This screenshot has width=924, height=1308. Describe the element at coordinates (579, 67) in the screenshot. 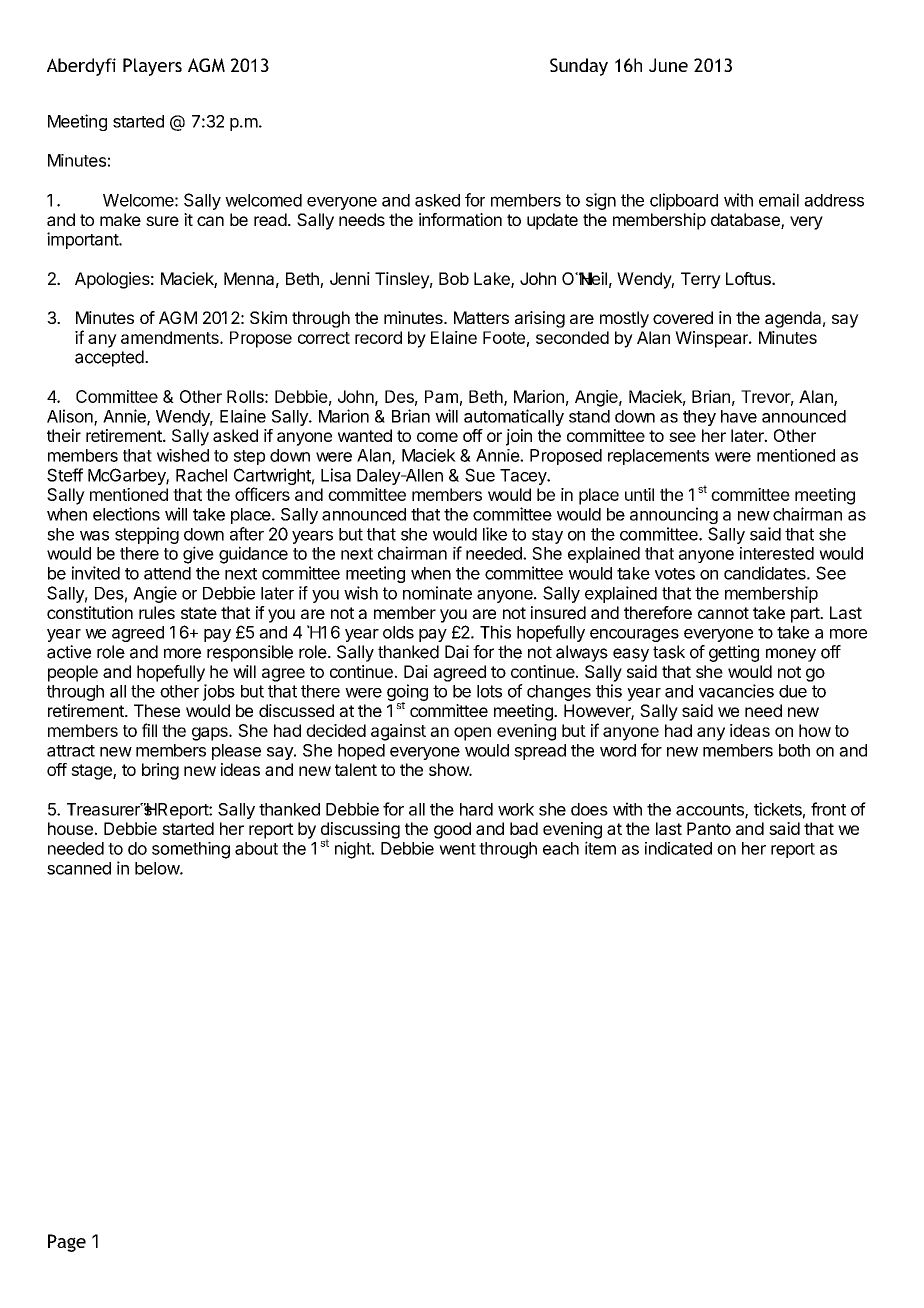

I see `Sunday` at that location.
